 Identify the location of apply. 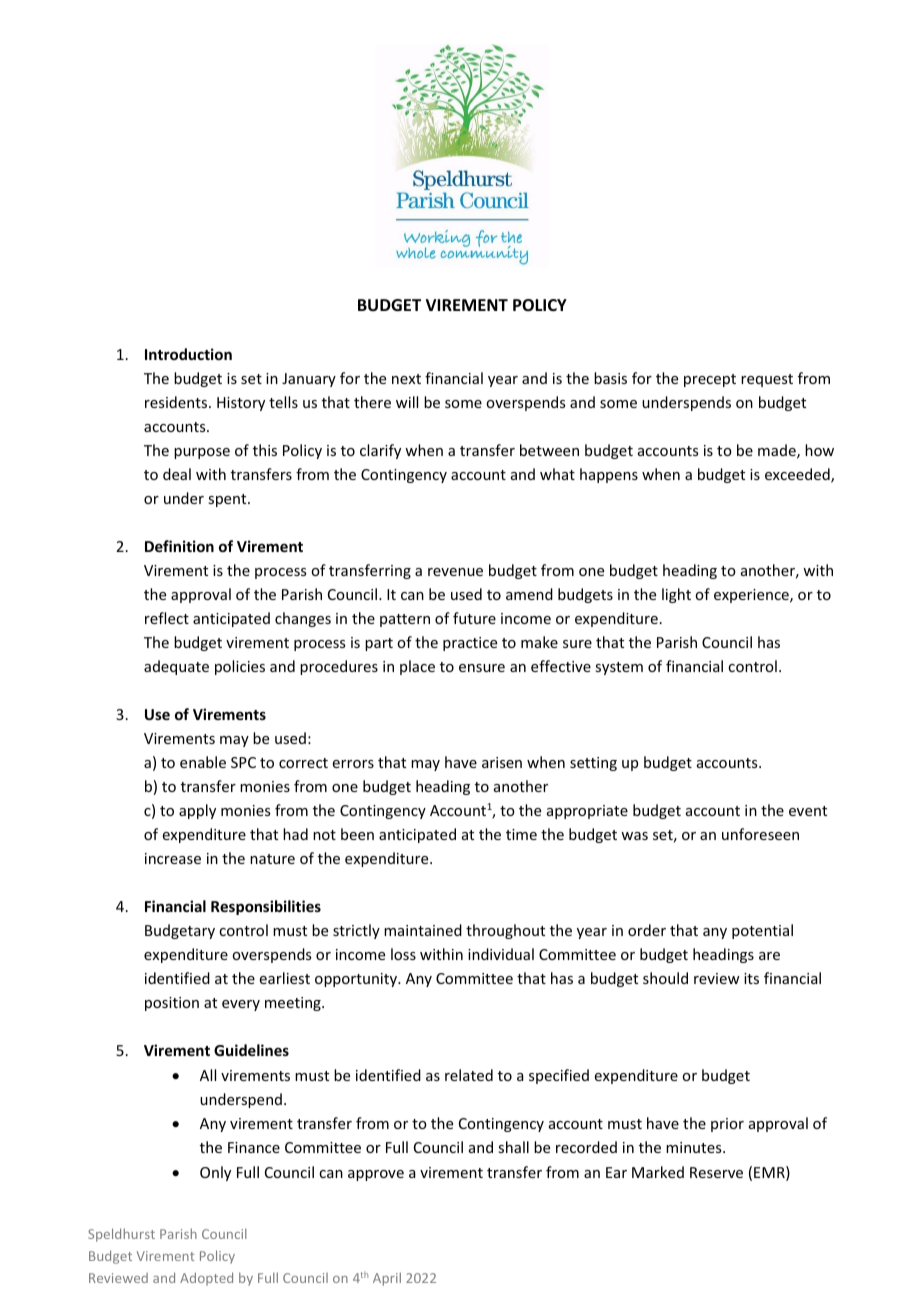
(197, 811).
